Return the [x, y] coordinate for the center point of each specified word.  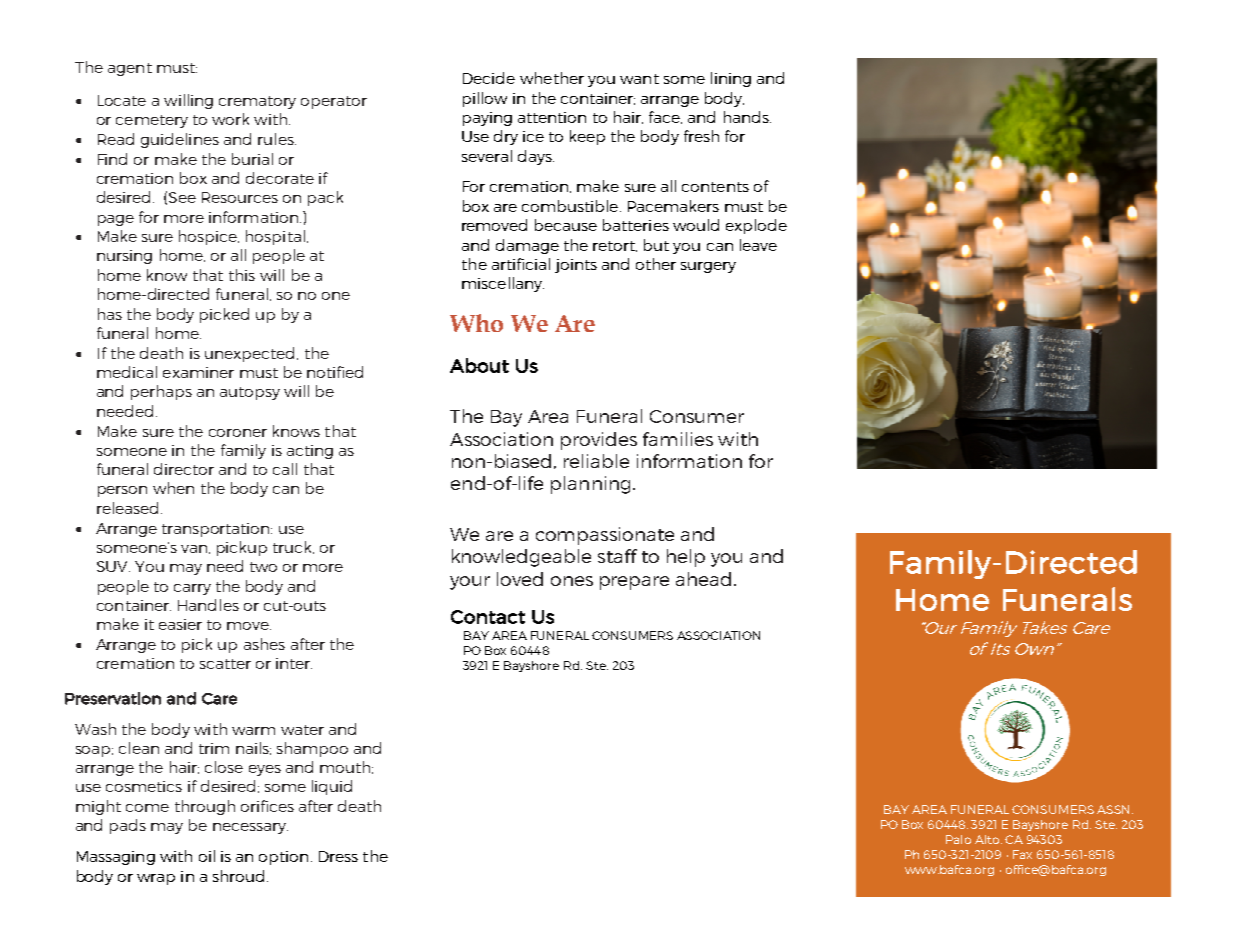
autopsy [250, 393]
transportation [217, 530]
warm [253, 731]
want [639, 79]
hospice [209, 237]
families [678, 439]
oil [207, 856]
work [230, 119]
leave [758, 245]
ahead [703, 579]
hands [747, 117]
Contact [488, 617]
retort [615, 246]
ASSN [1115, 809]
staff [617, 556]
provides [599, 441]
